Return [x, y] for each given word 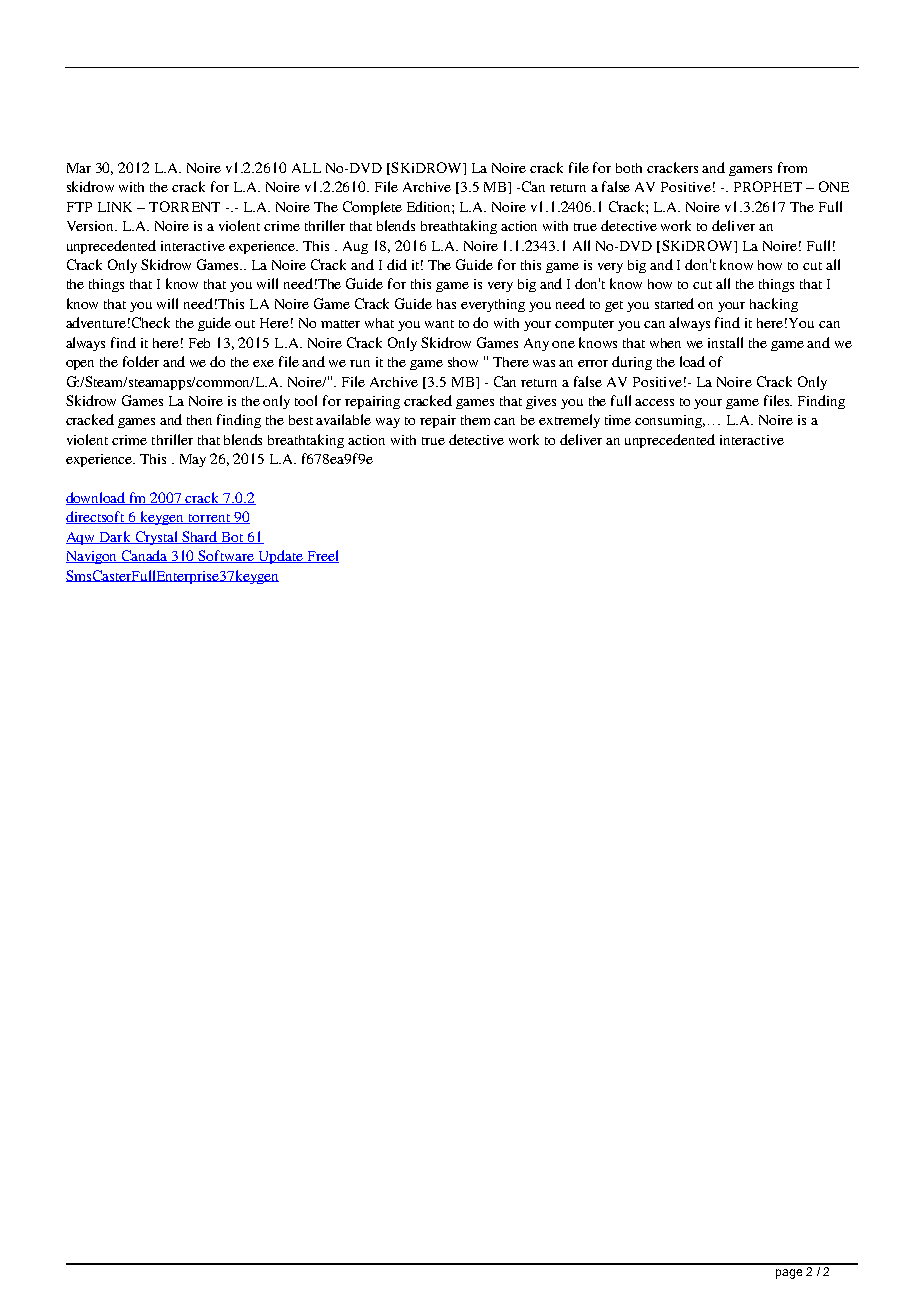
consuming [670, 421]
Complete [372, 208]
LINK [115, 207]
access [654, 402]
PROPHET [768, 186]
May [193, 460]
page [789, 1274]
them [475, 420]
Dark [115, 537]
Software [227, 556]
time [618, 420]
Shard [200, 537]
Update [280, 557]
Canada [145, 556]
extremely [569, 421]
